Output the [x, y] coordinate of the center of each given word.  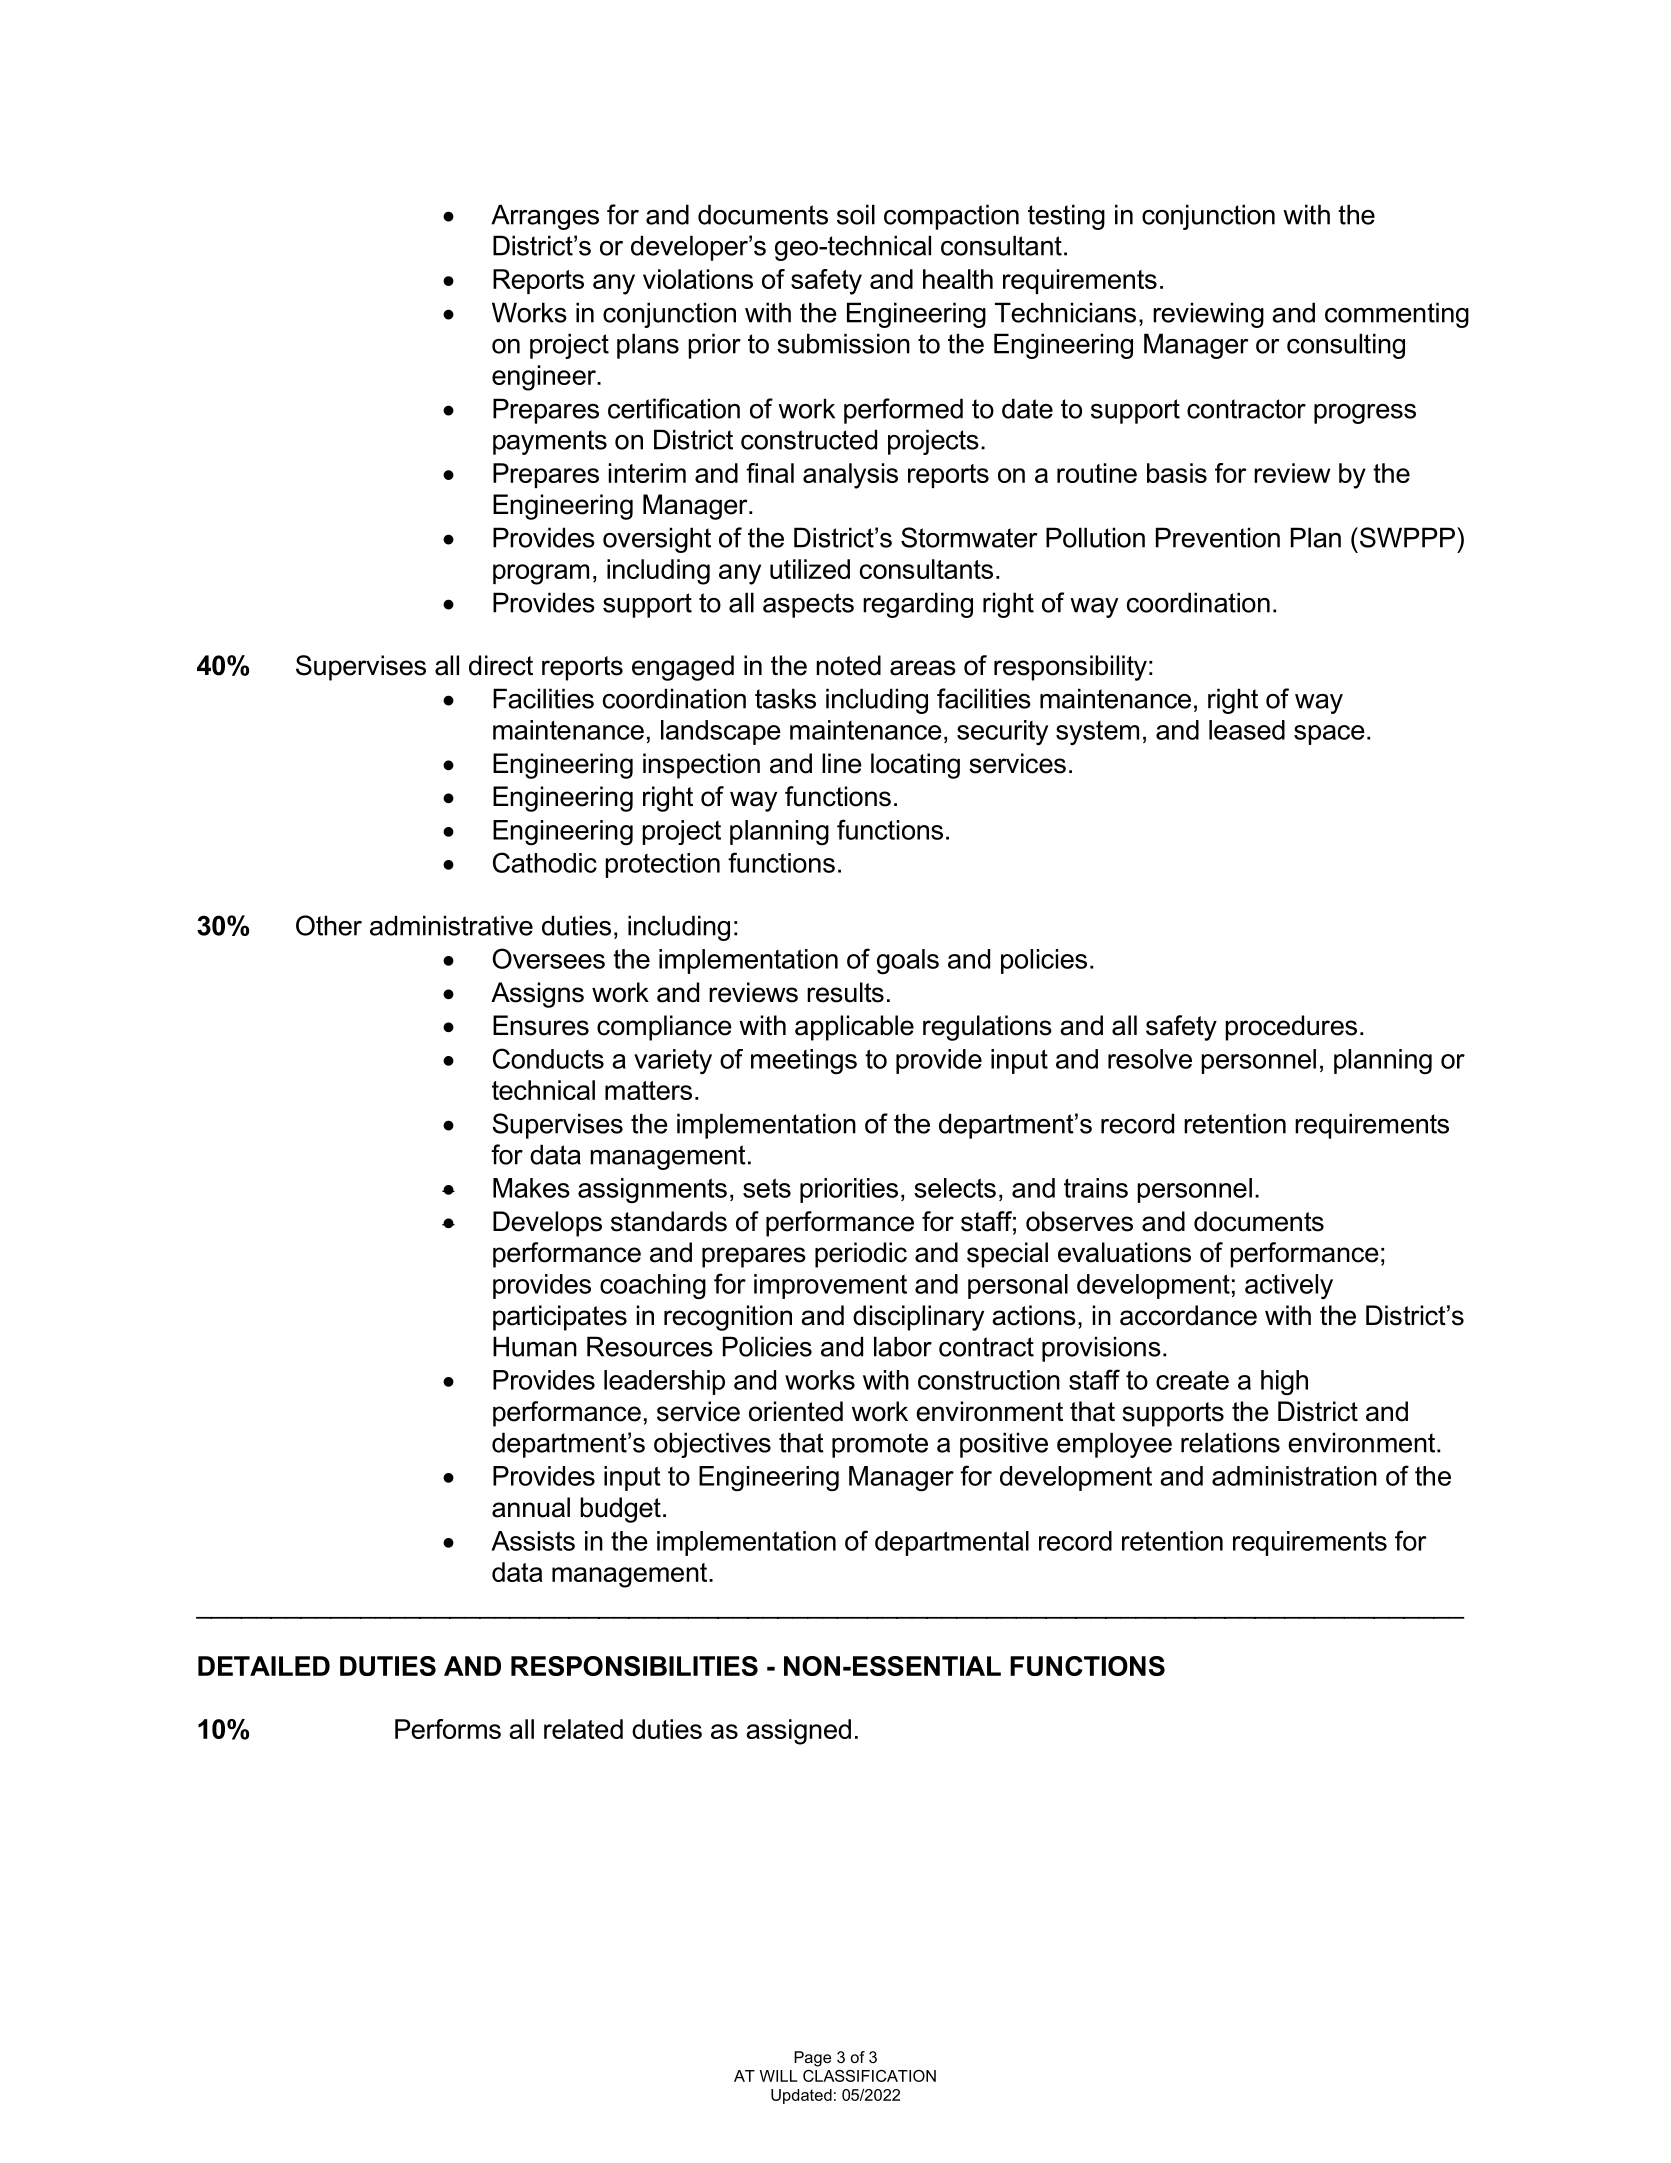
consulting [1346, 346]
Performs [448, 1729]
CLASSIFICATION [869, 2076]
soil [856, 214]
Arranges [545, 217]
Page [812, 2059]
